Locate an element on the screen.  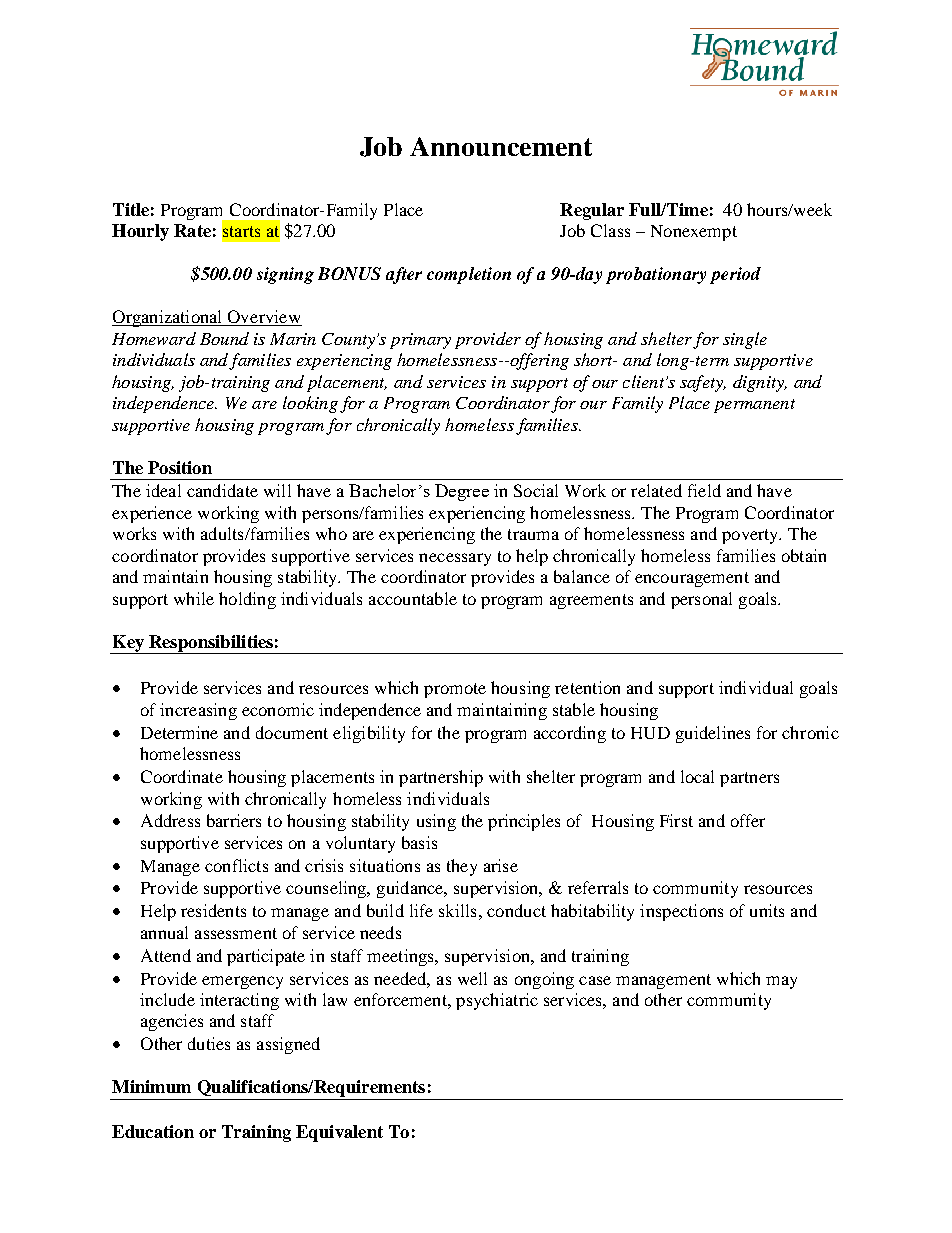
Minimum is located at coordinates (151, 1086).
